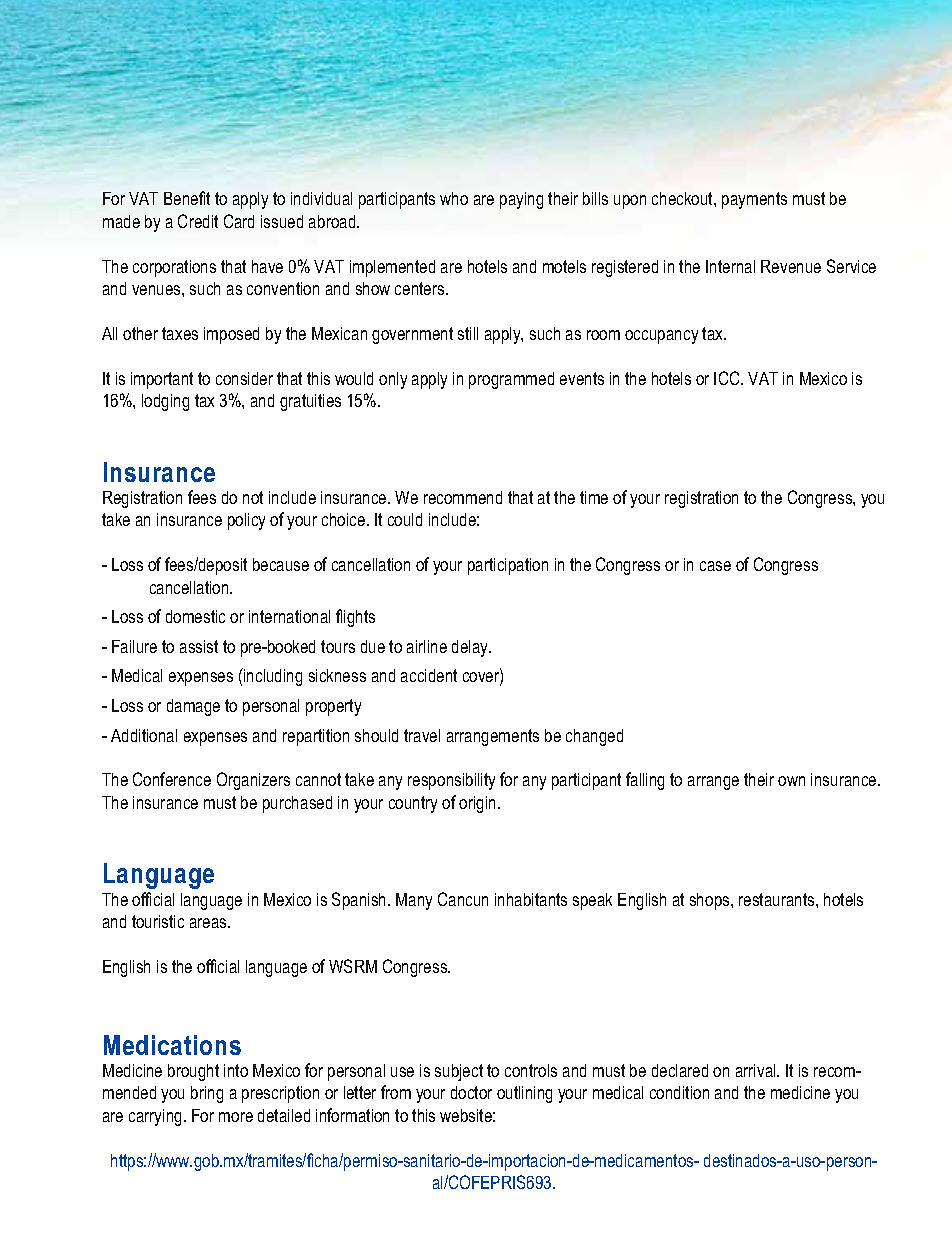  What do you see at coordinates (728, 378) in the screenshot?
I see `ICC` at bounding box center [728, 378].
